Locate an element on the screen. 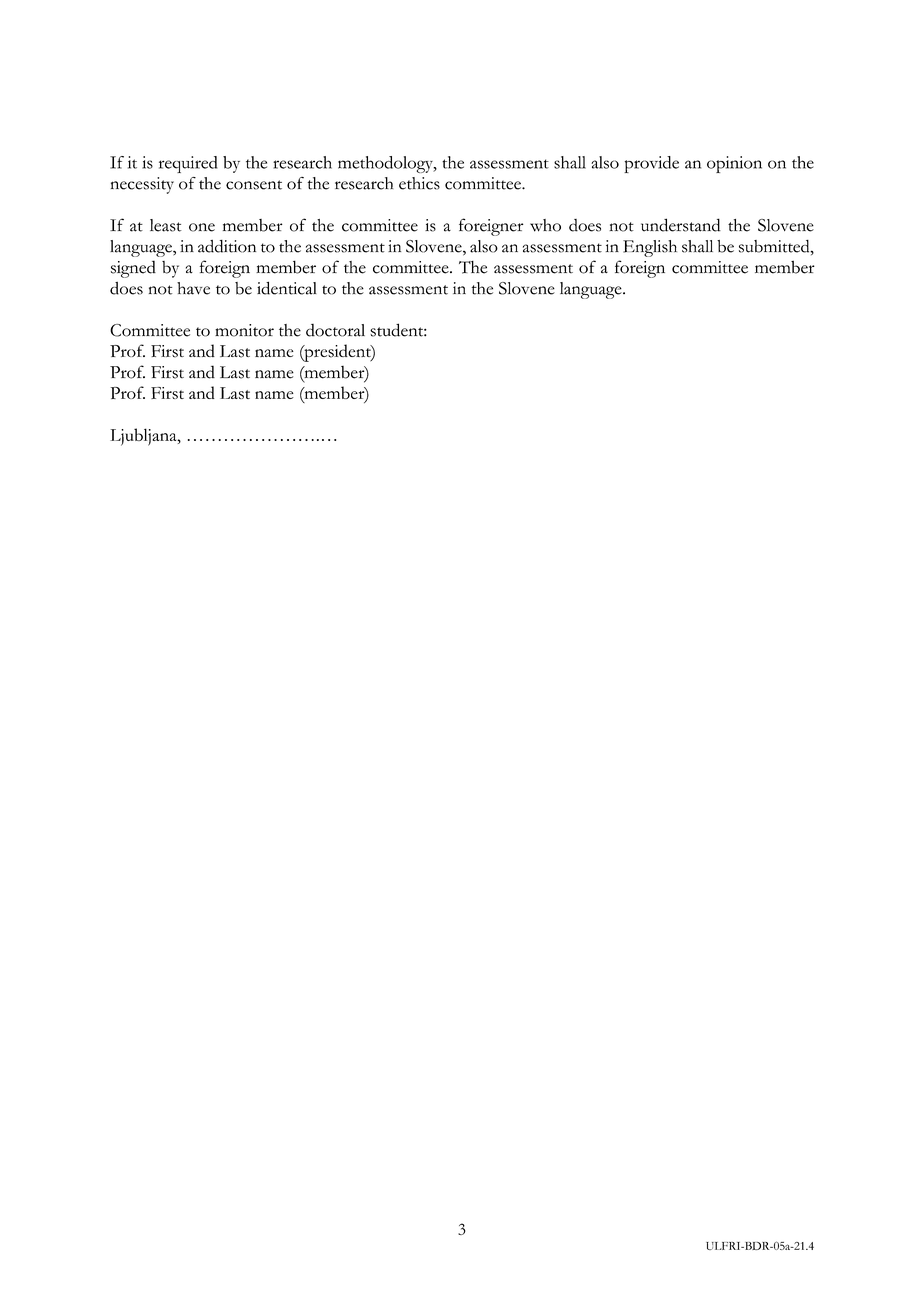 The height and width of the screenshot is (1308, 924). English is located at coordinates (650, 248).
